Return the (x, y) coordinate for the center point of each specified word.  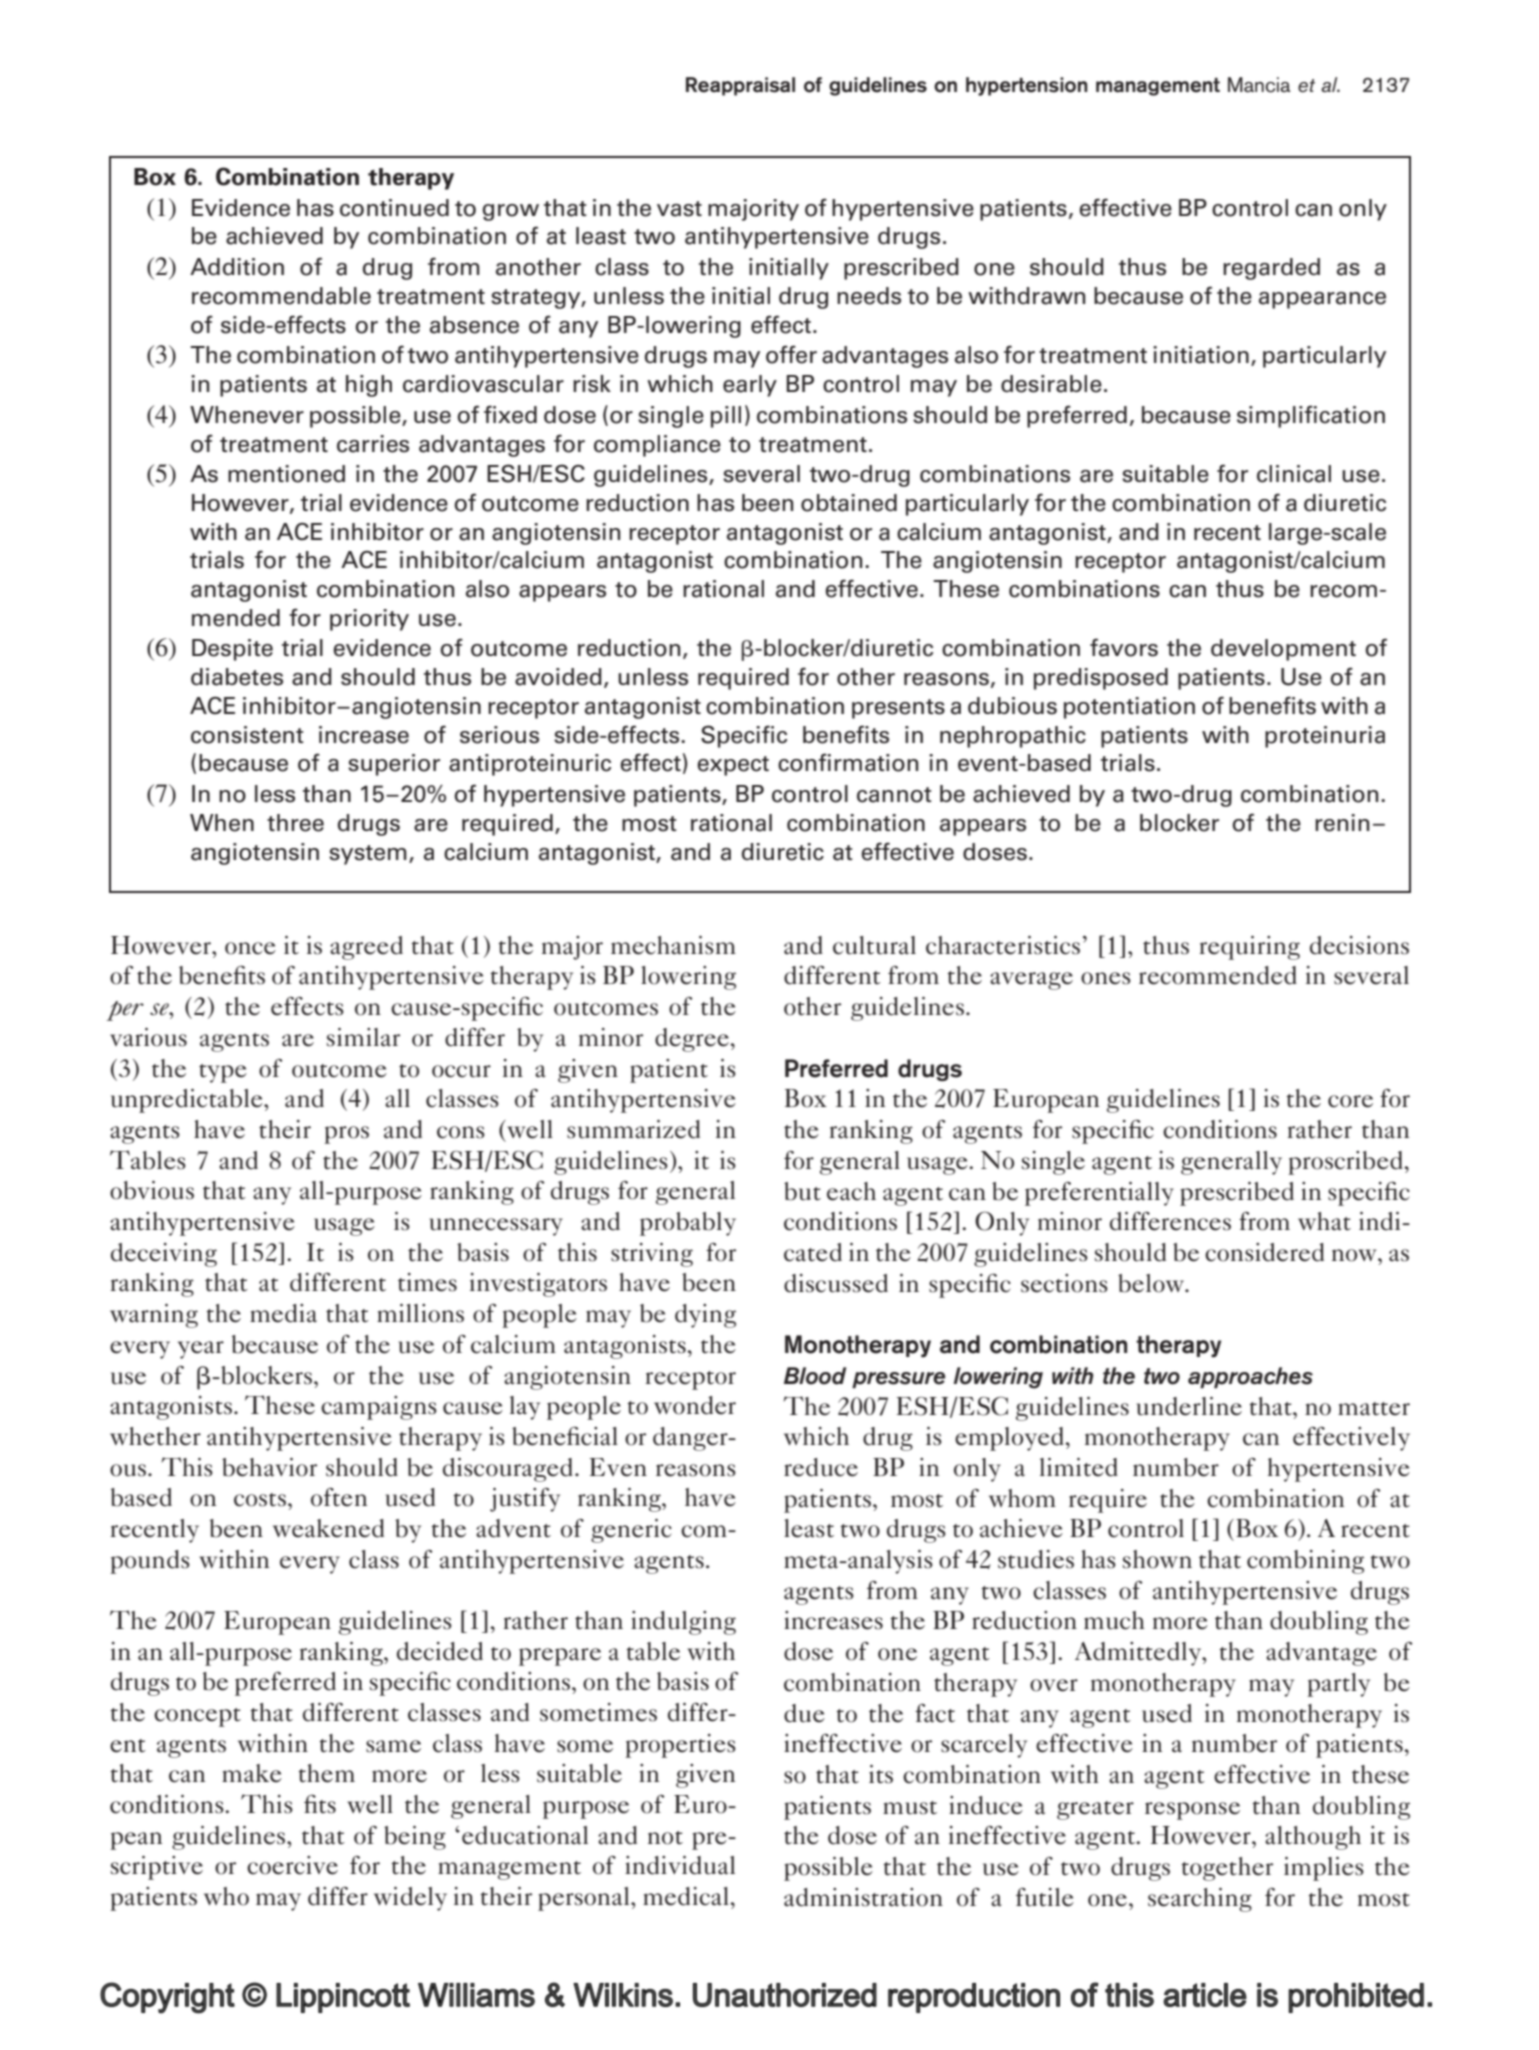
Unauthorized (785, 1995)
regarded (1271, 269)
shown (1157, 1559)
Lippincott (343, 1998)
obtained (849, 503)
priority (369, 620)
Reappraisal (740, 86)
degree (693, 1040)
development (1283, 650)
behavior (269, 1467)
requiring (1249, 948)
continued (394, 208)
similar (363, 1037)
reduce (821, 1467)
